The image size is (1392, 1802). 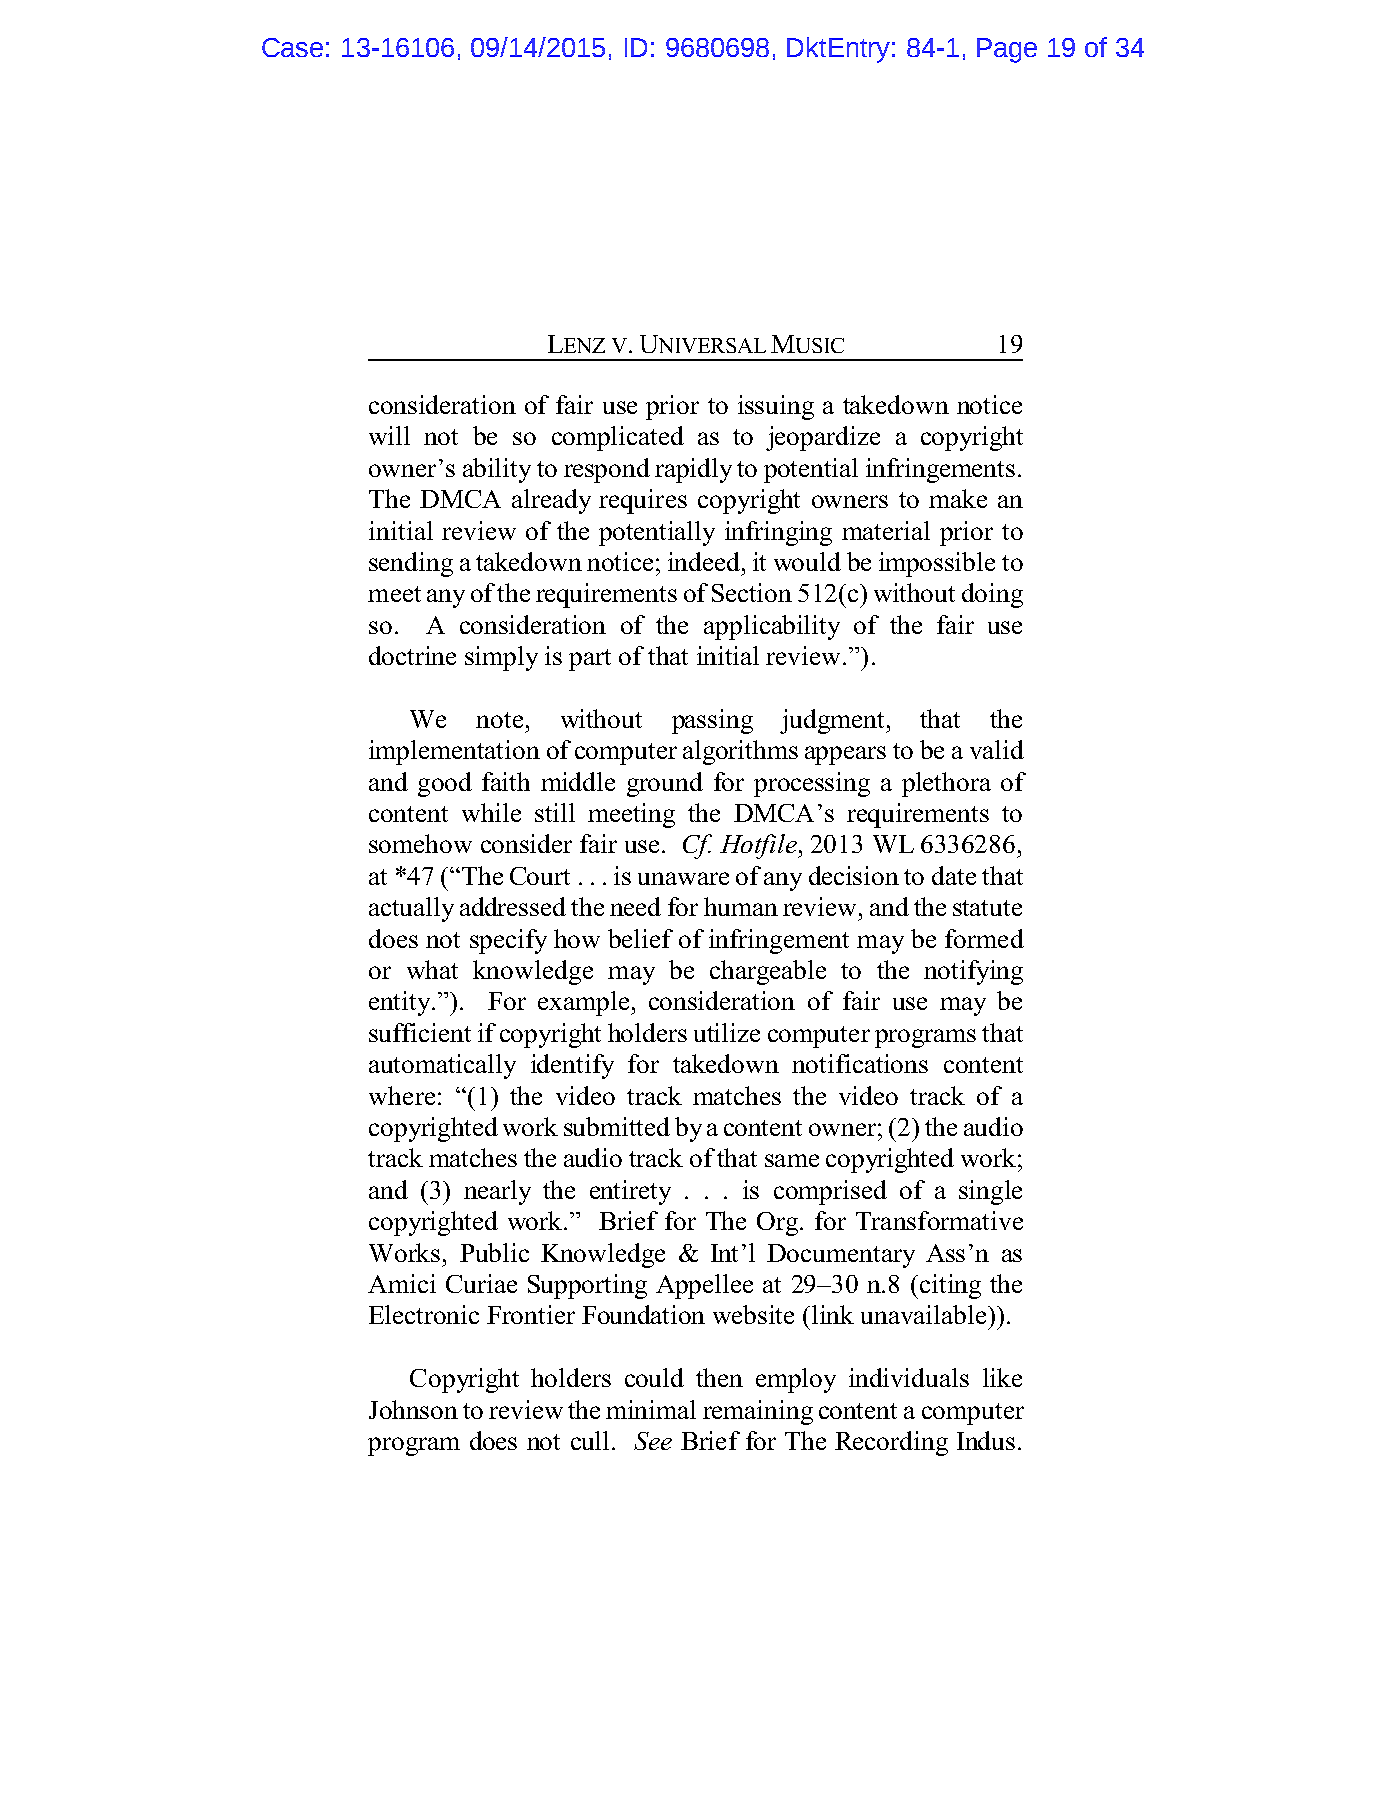 I want to click on Page, so click(x=1007, y=50).
